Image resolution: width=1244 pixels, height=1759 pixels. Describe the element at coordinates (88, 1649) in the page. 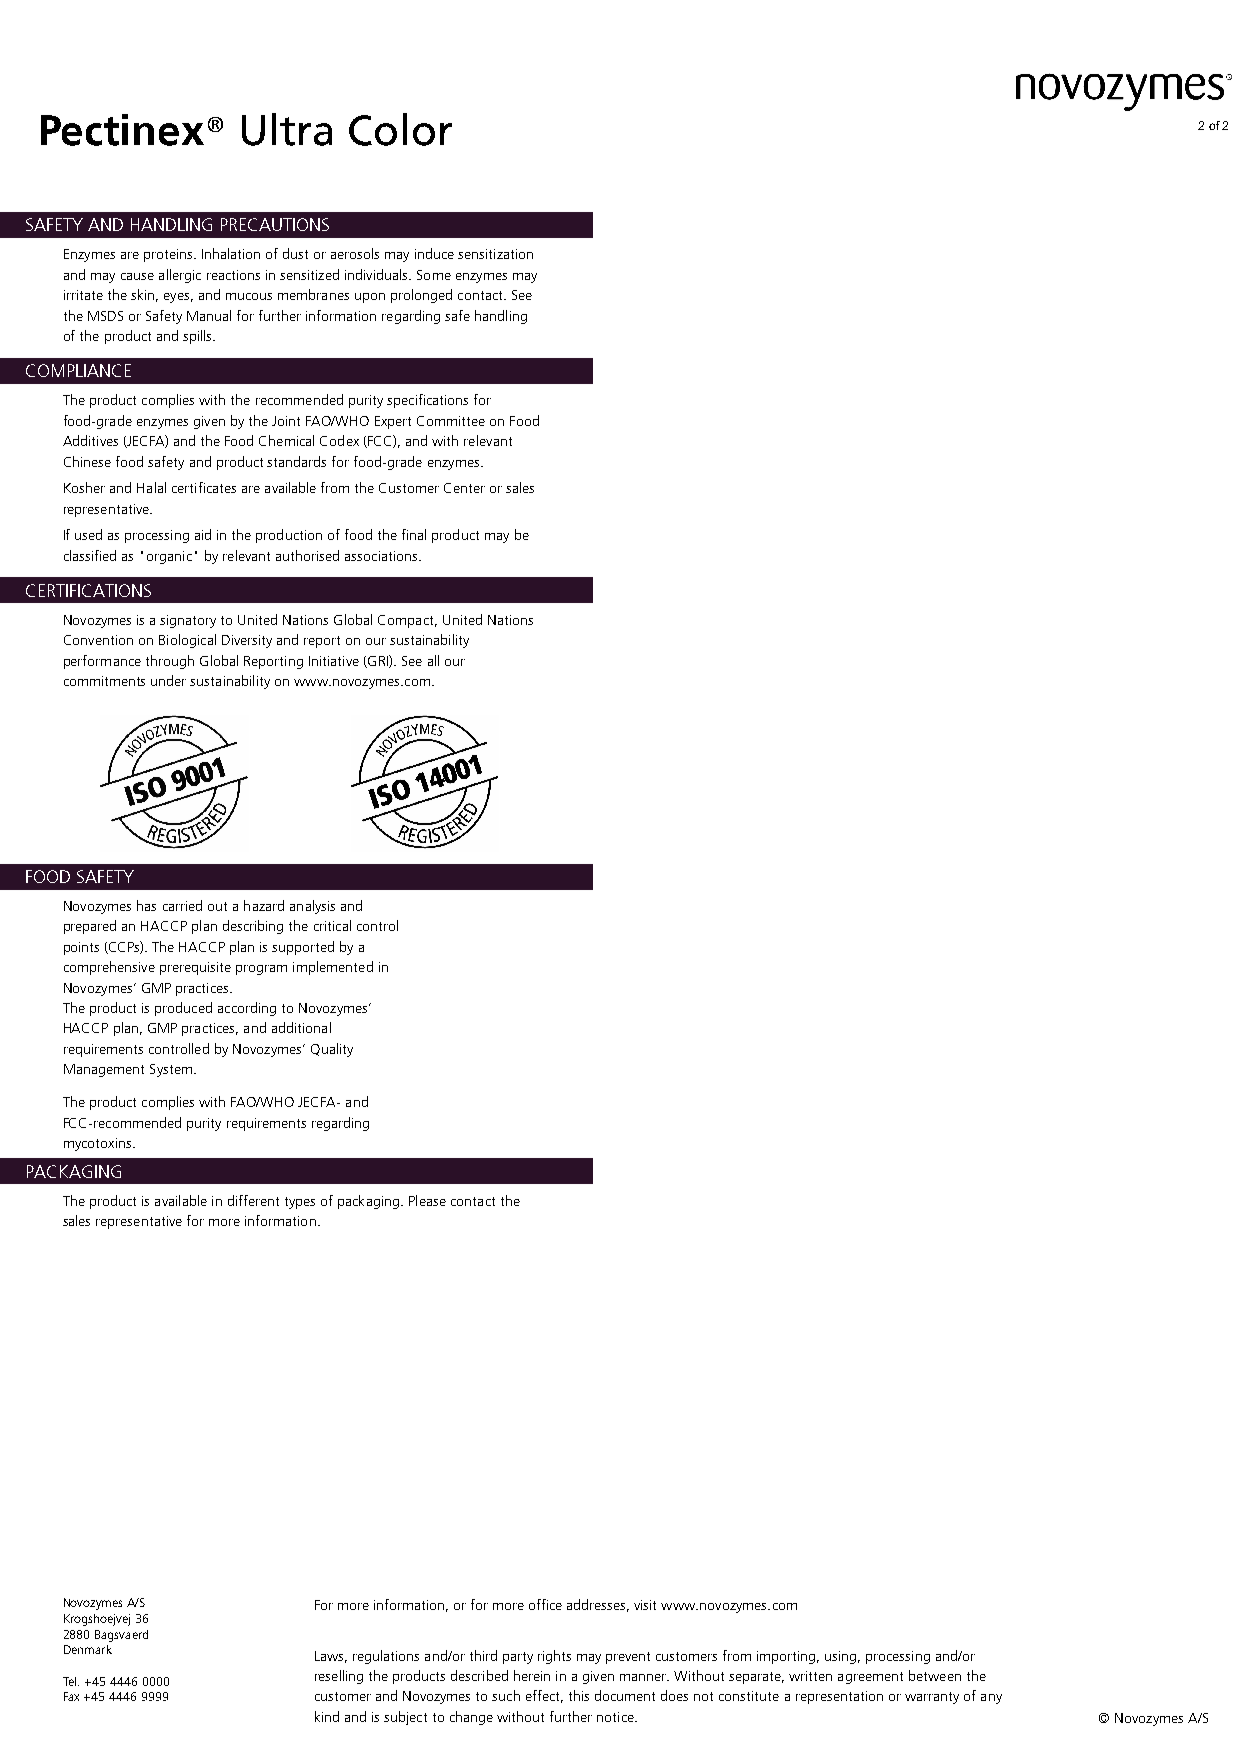

I see `Denmark` at that location.
